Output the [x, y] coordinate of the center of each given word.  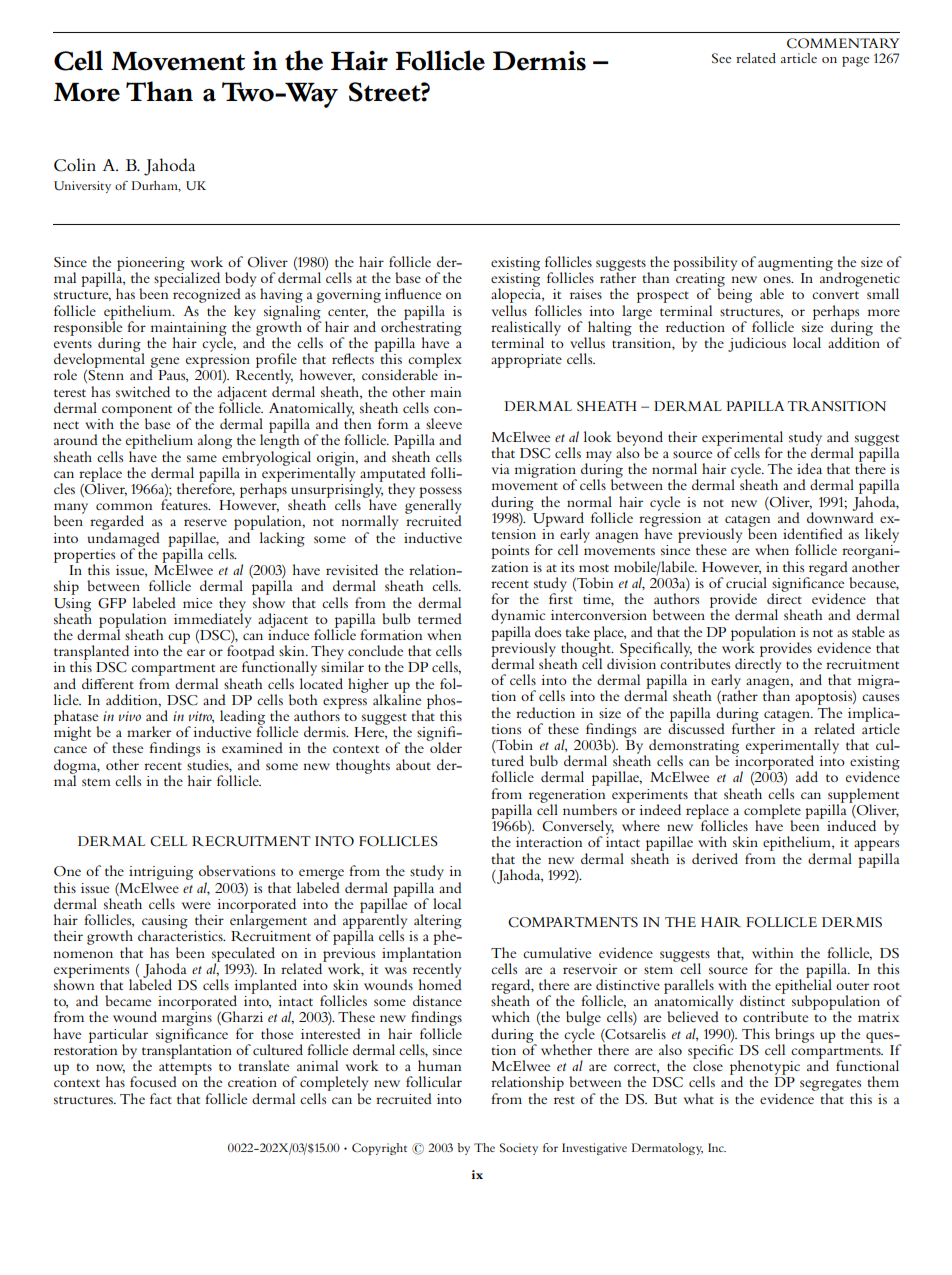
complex [435, 361]
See [722, 58]
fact [161, 1098]
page [856, 62]
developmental [99, 360]
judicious [757, 344]
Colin [75, 165]
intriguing [161, 874]
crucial [746, 582]
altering [438, 922]
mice [198, 603]
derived [715, 858]
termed [440, 618]
